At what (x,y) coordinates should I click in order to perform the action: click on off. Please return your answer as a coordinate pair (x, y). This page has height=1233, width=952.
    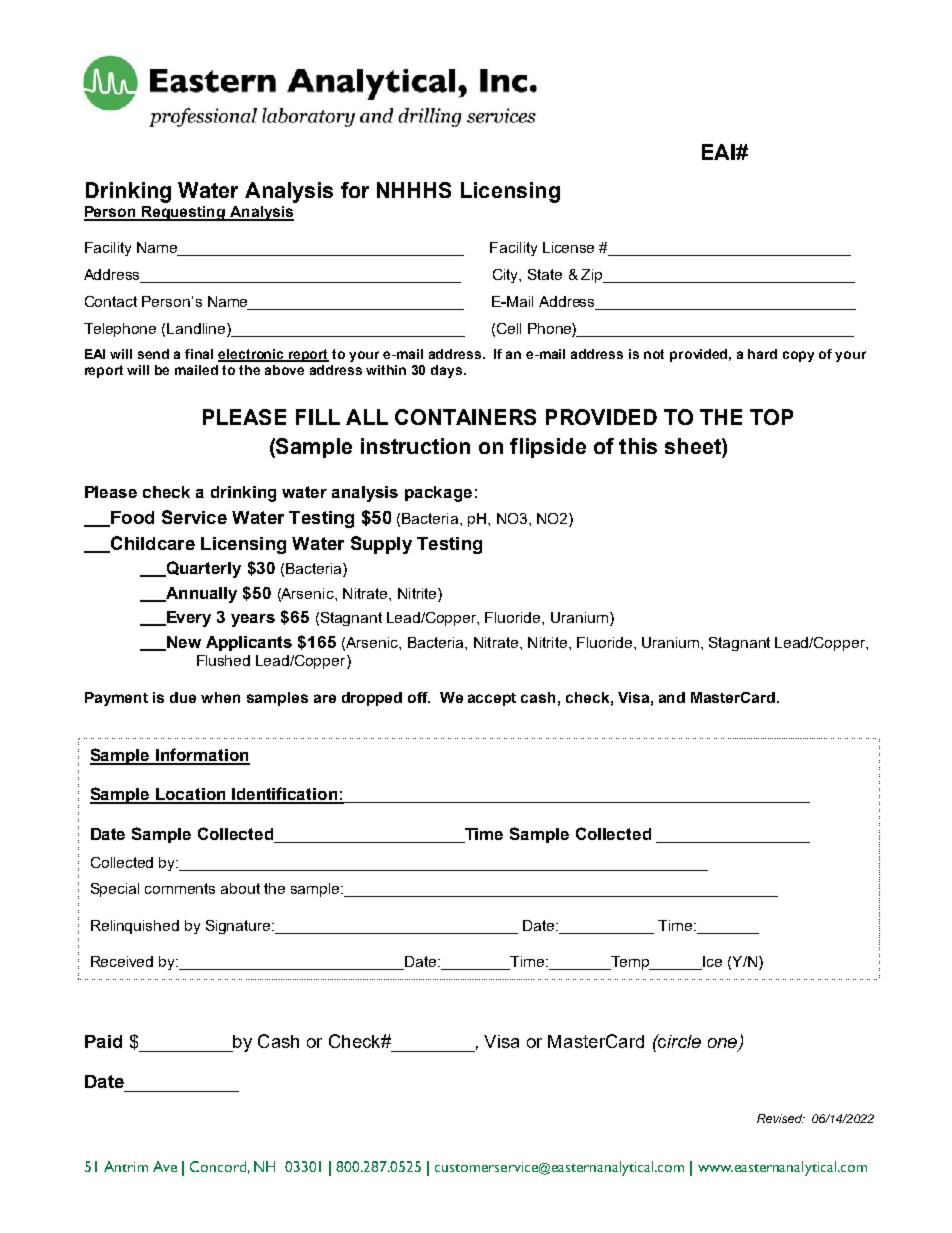
    Looking at the image, I should click on (419, 697).
